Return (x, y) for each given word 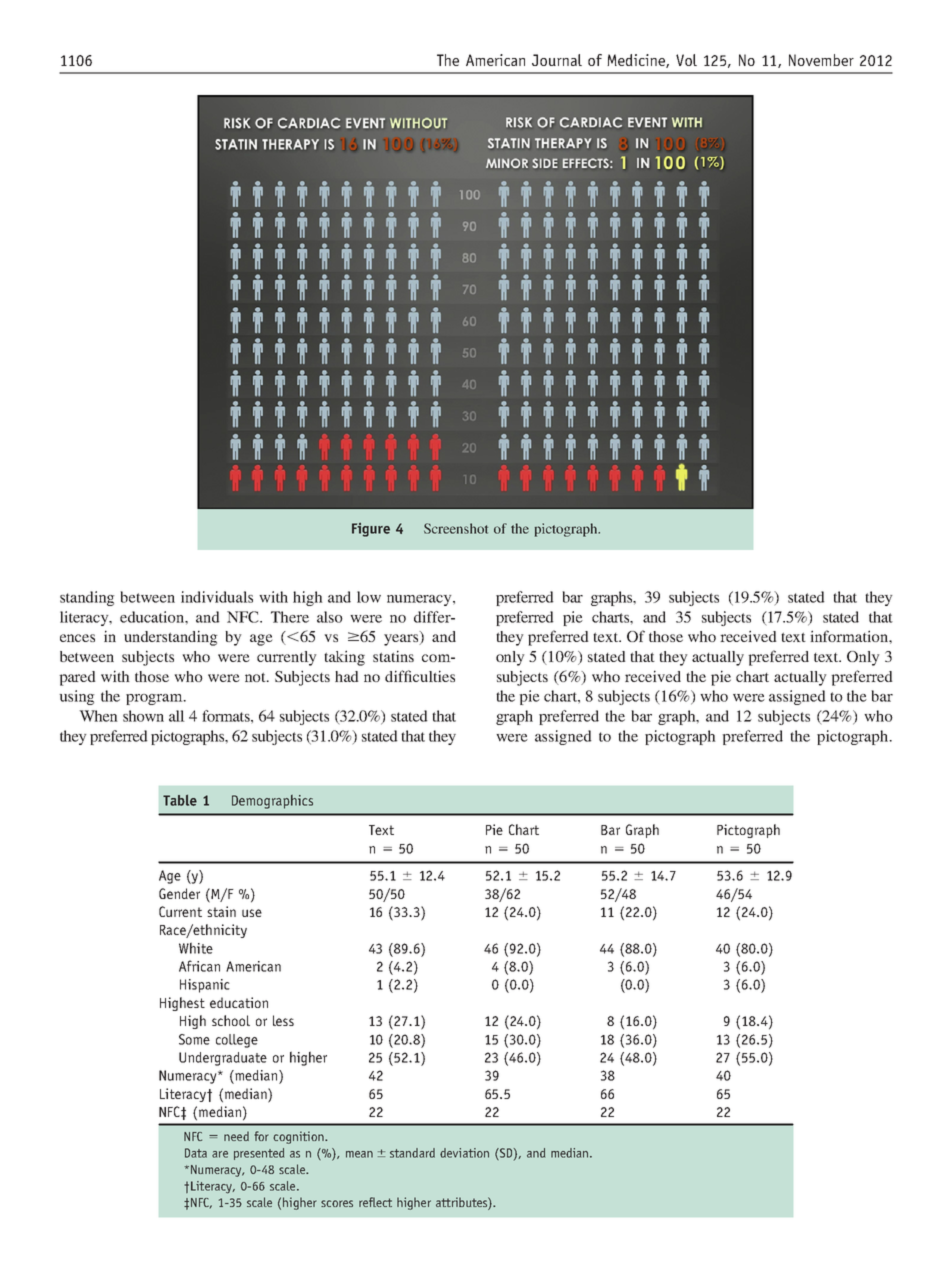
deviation (464, 1153)
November (821, 60)
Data (196, 1153)
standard (412, 1153)
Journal (557, 60)
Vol (686, 60)
